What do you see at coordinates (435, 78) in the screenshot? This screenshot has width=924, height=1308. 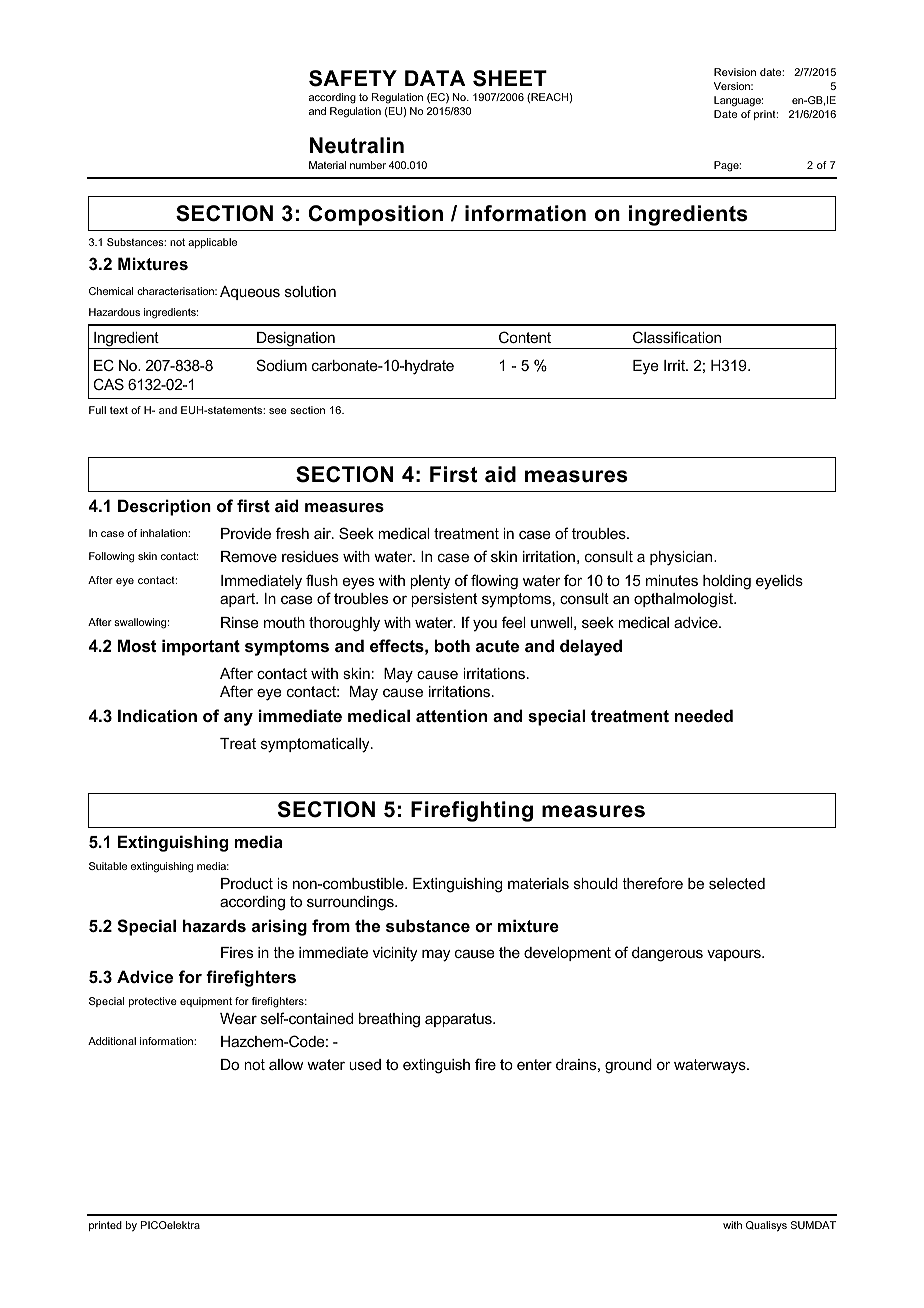 I see `DATA` at bounding box center [435, 78].
